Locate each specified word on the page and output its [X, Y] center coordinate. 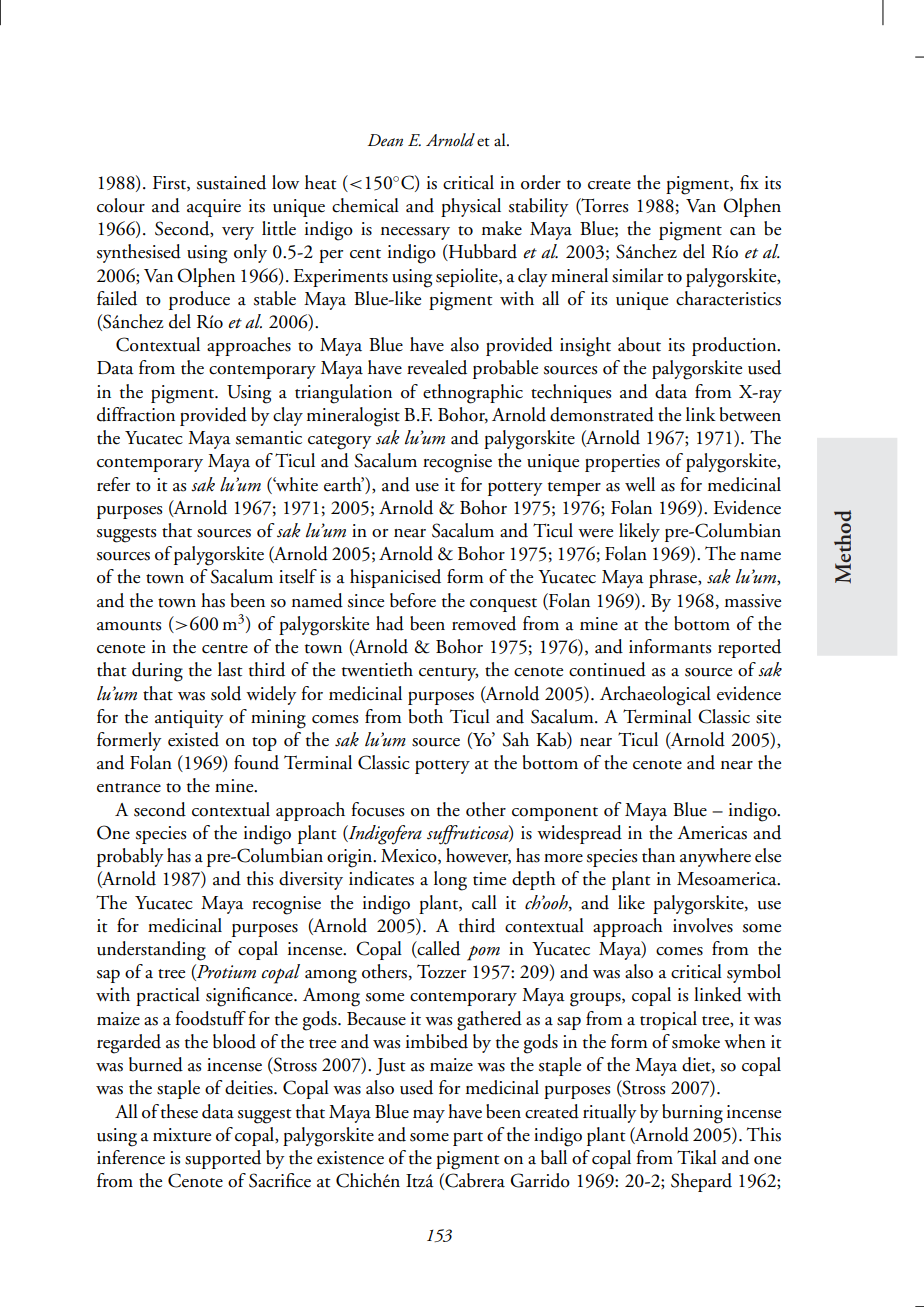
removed [484, 623]
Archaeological [655, 696]
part [468, 1139]
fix [749, 182]
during [157, 672]
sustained [231, 182]
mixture [182, 1135]
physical [471, 207]
